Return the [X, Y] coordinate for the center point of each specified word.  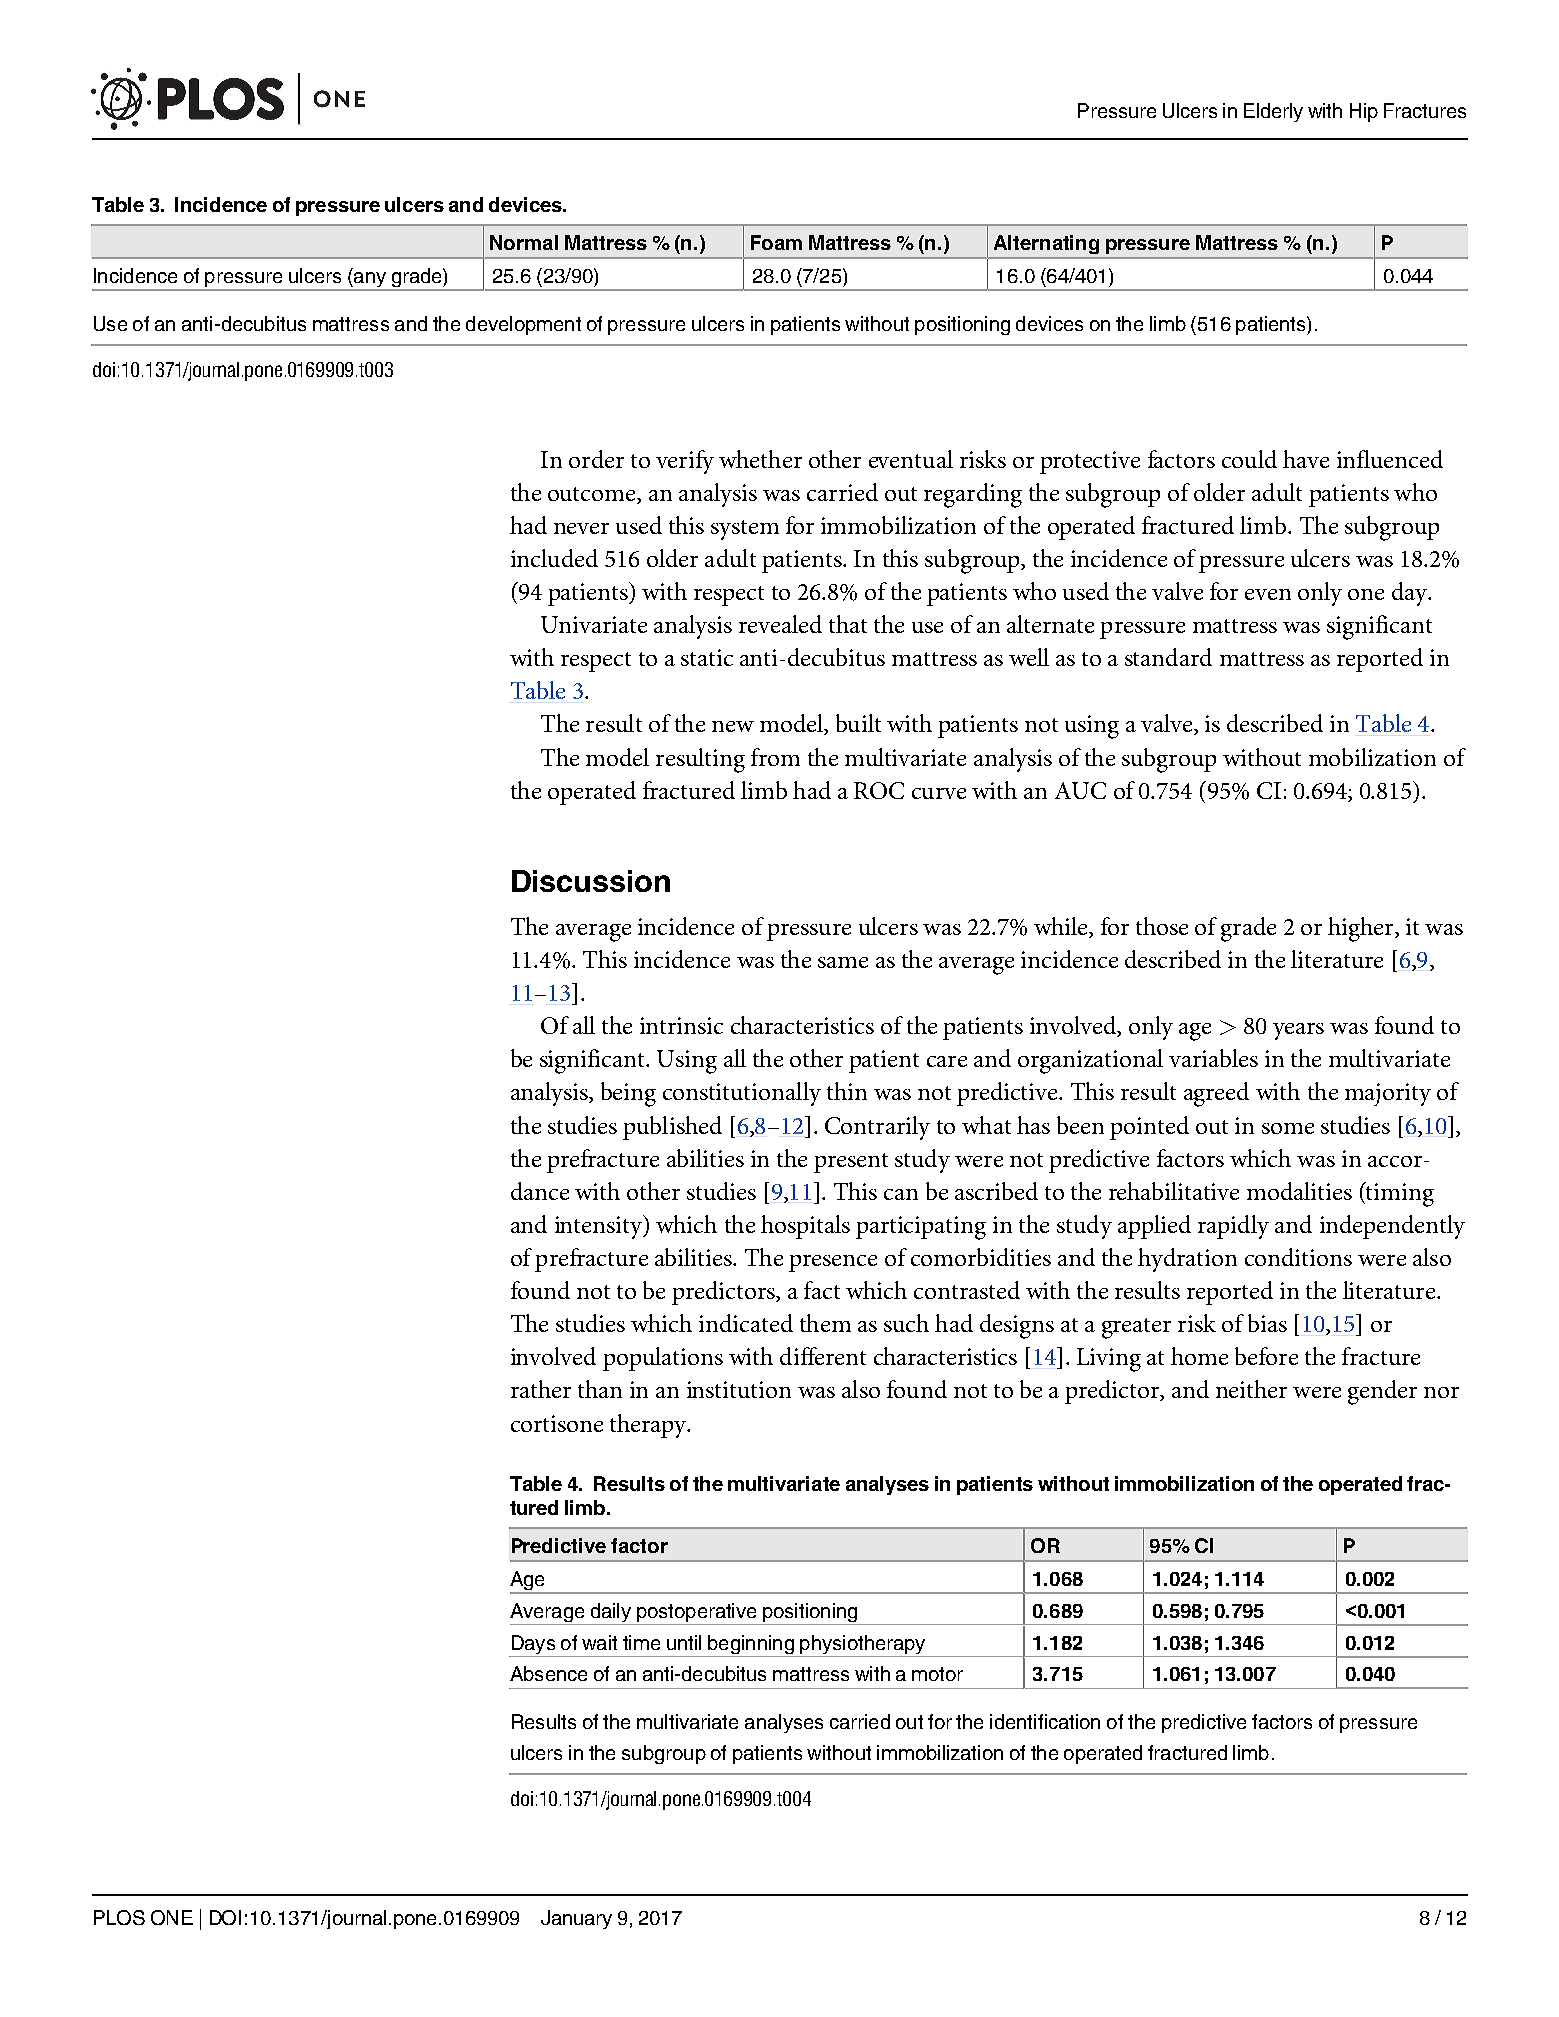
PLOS [119, 1917]
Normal [524, 242]
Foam [776, 242]
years [1298, 1031]
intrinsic [681, 1025]
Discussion [591, 881]
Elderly [1273, 112]
